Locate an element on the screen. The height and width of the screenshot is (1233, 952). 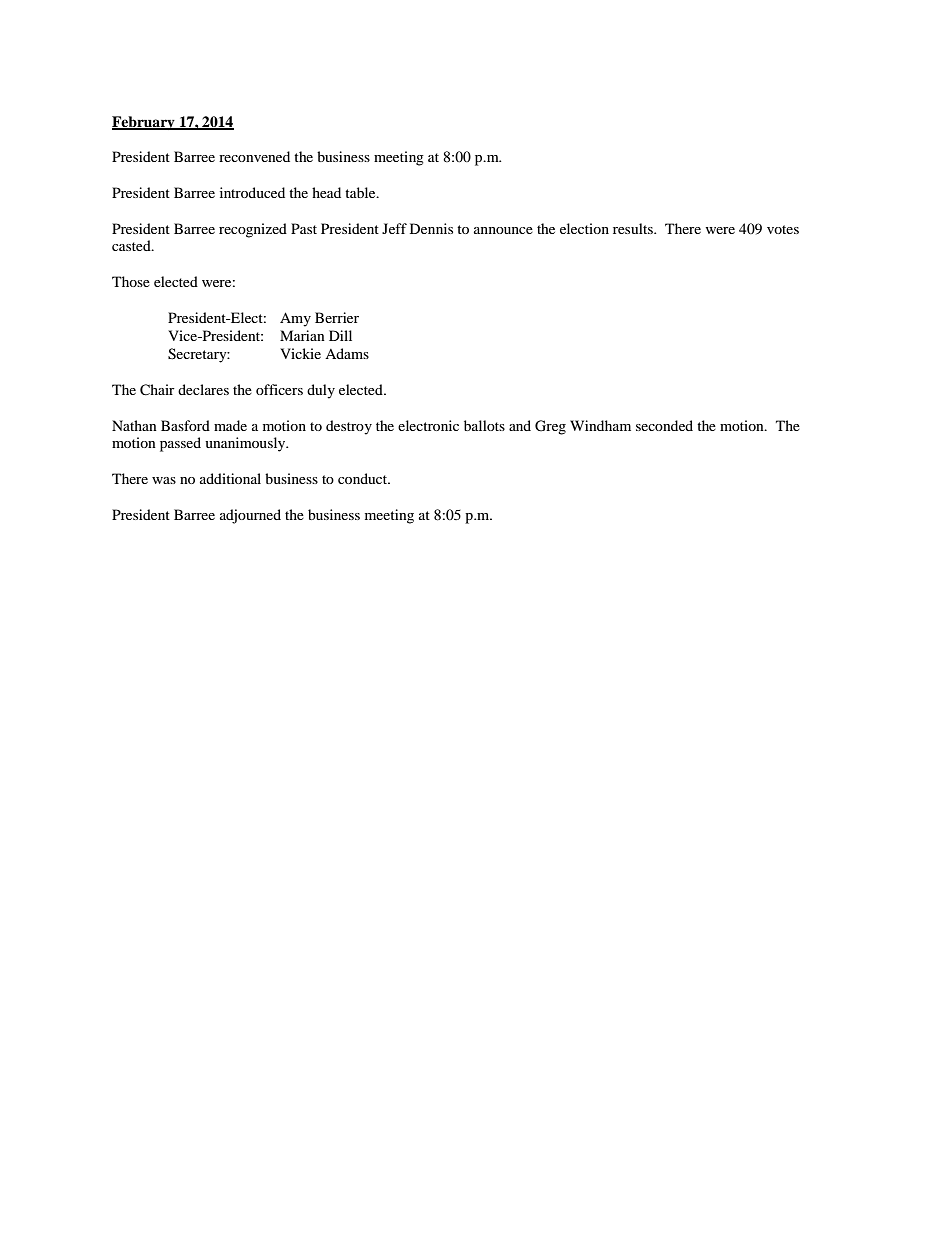
reconvened is located at coordinates (254, 156).
